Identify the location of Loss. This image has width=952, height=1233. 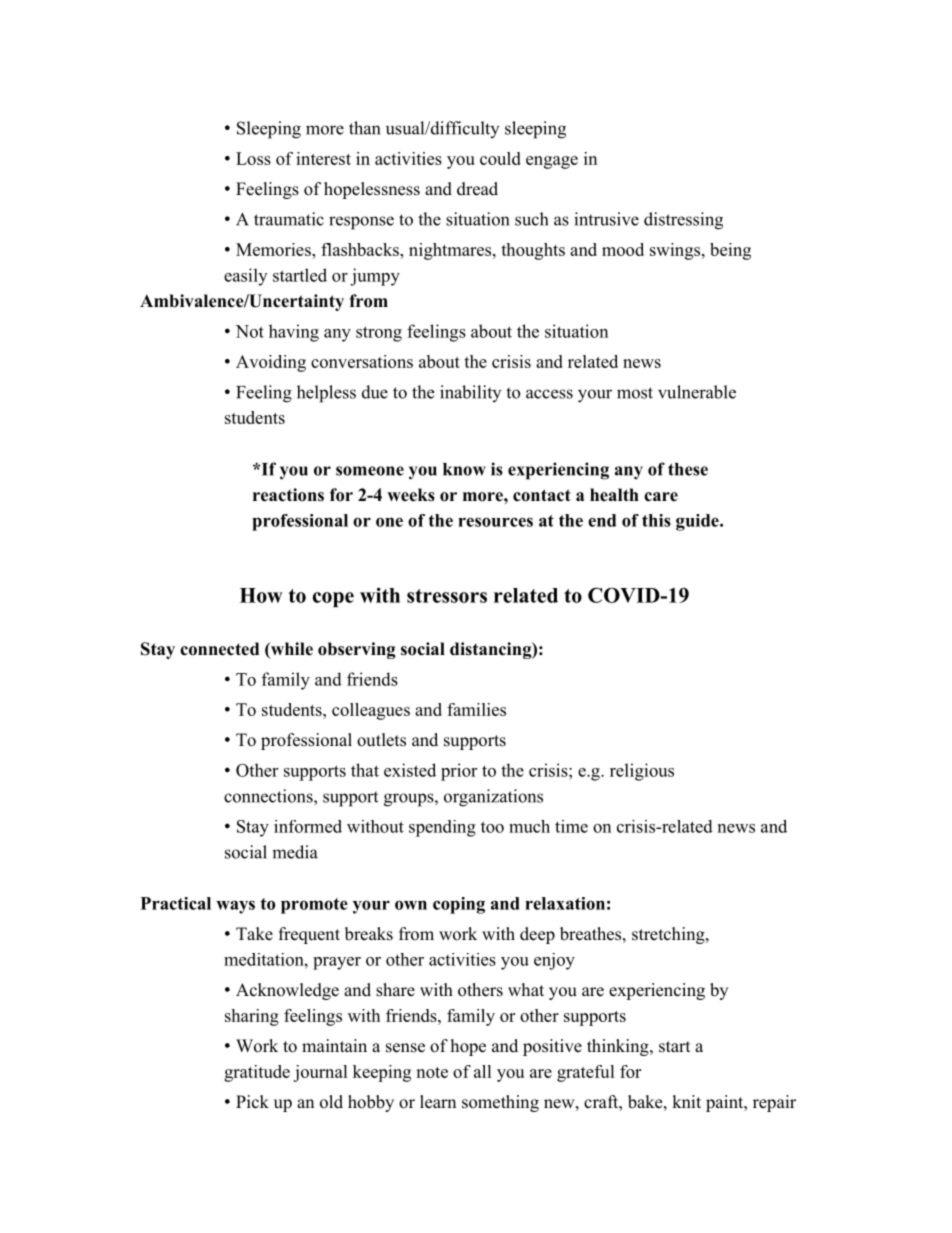
(253, 158).
